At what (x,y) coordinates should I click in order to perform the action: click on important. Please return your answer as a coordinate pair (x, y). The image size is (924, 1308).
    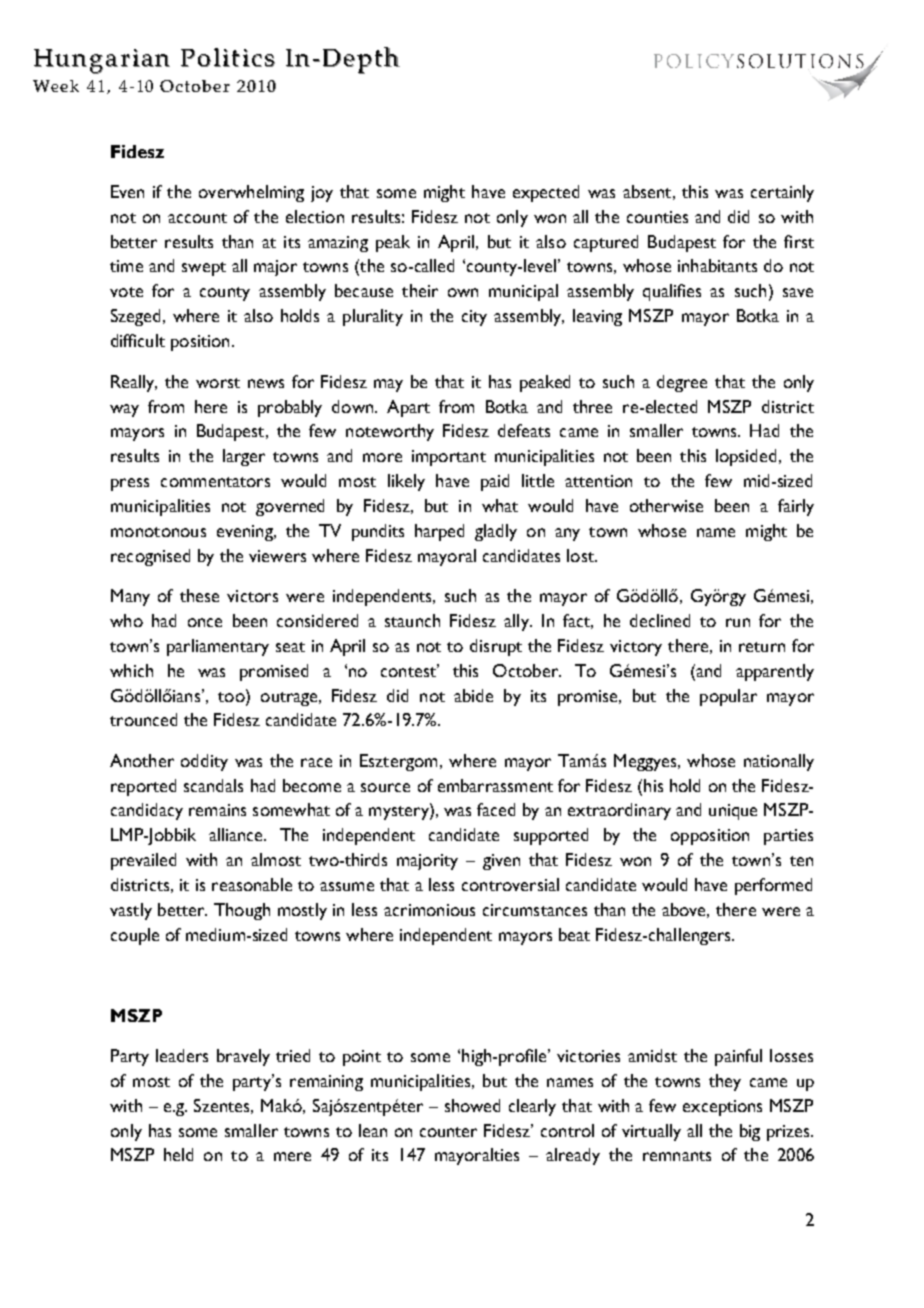
    Looking at the image, I should click on (449, 458).
